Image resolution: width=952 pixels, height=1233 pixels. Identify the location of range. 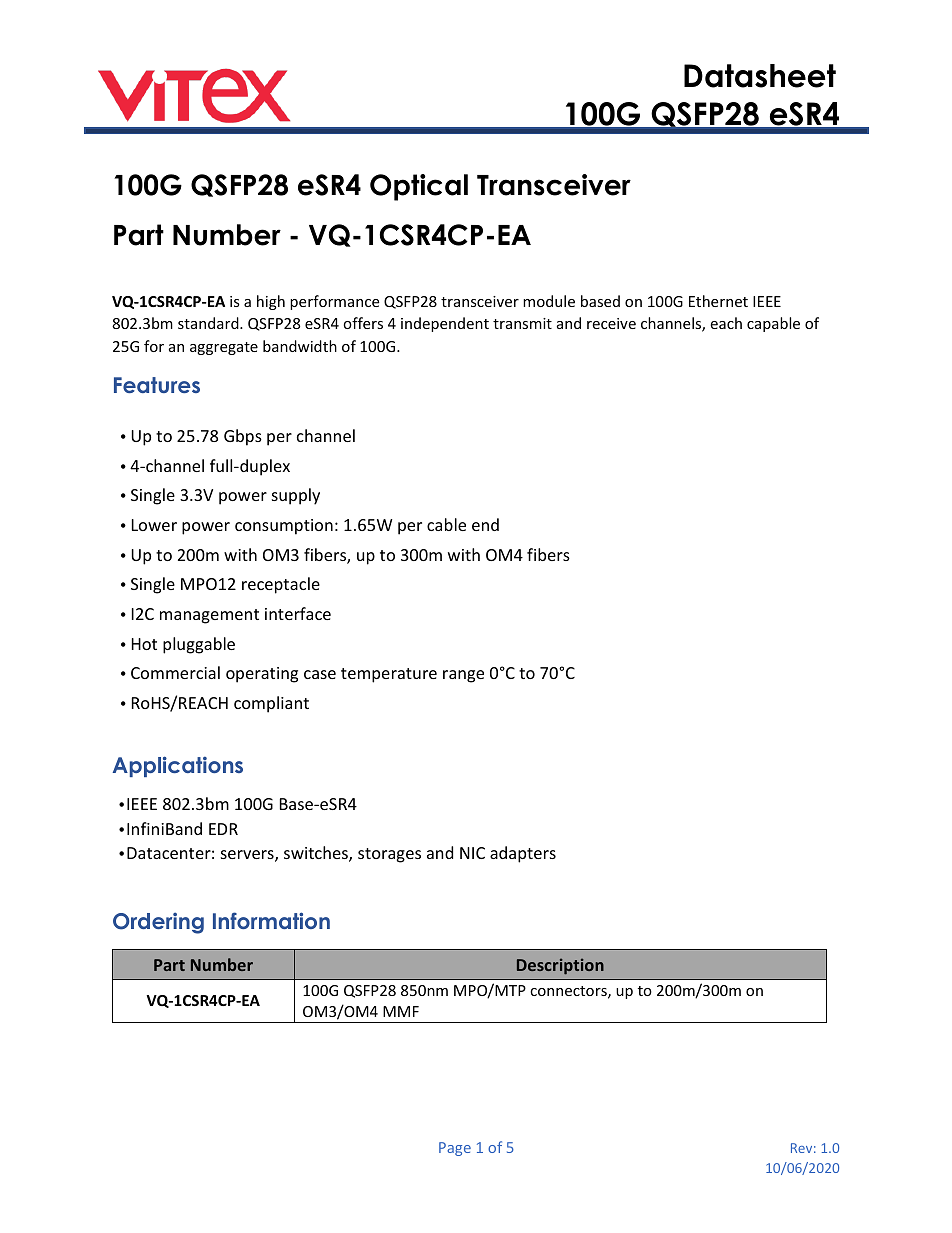
(463, 676).
